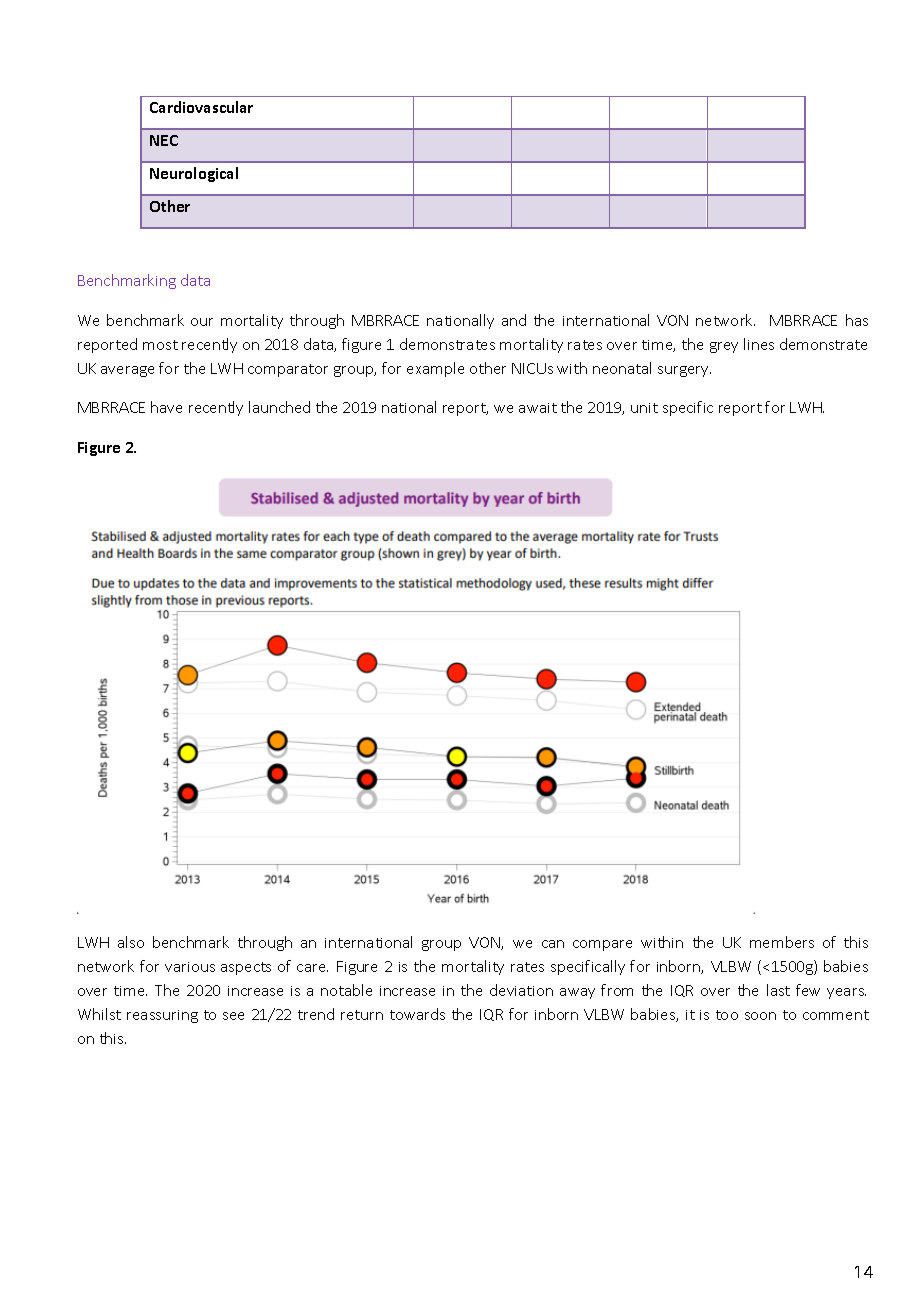 This page has height=1308, width=924. What do you see at coordinates (164, 140) in the page?
I see `NEC` at bounding box center [164, 140].
